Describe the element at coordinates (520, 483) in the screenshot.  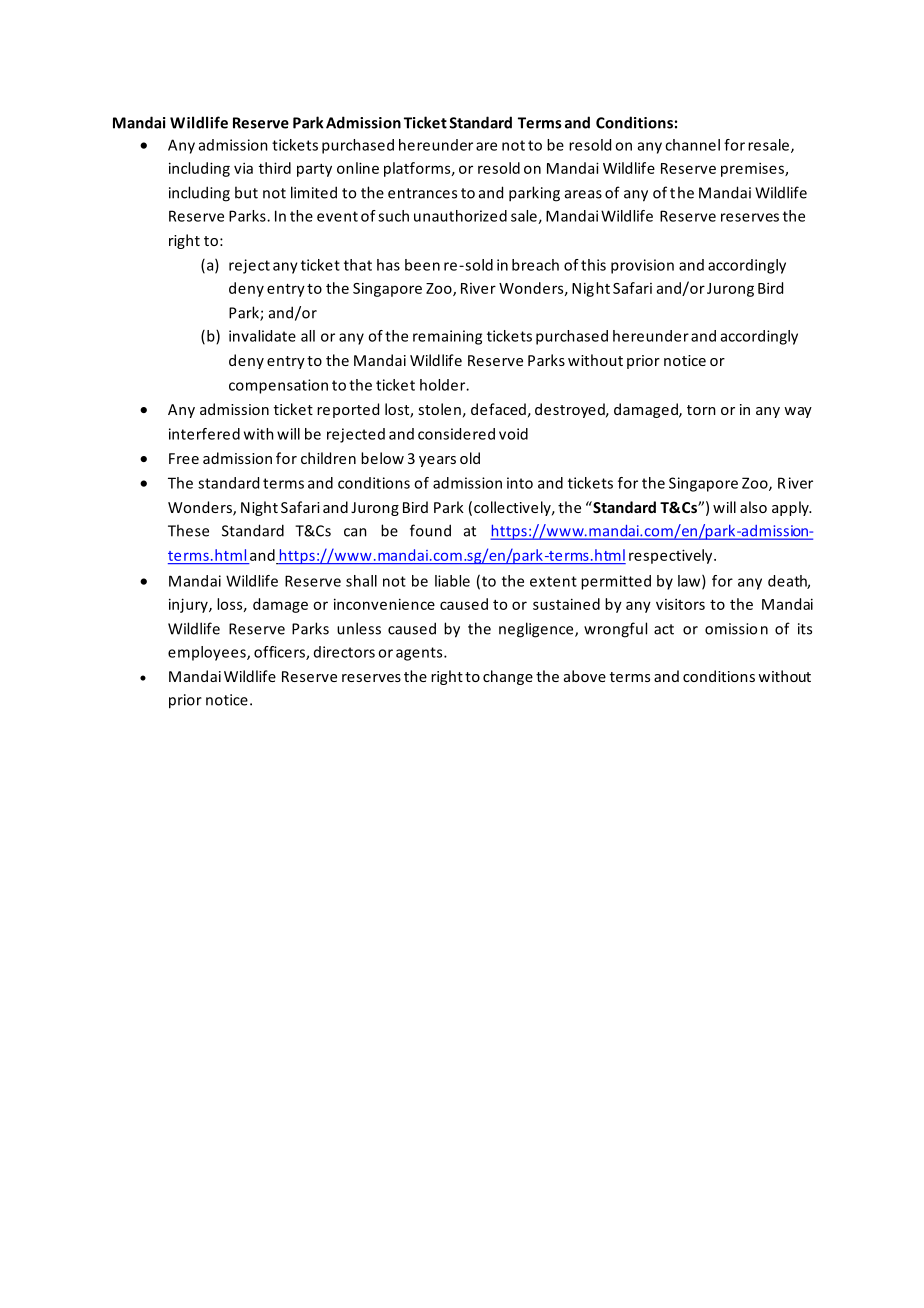
I see `into` at that location.
